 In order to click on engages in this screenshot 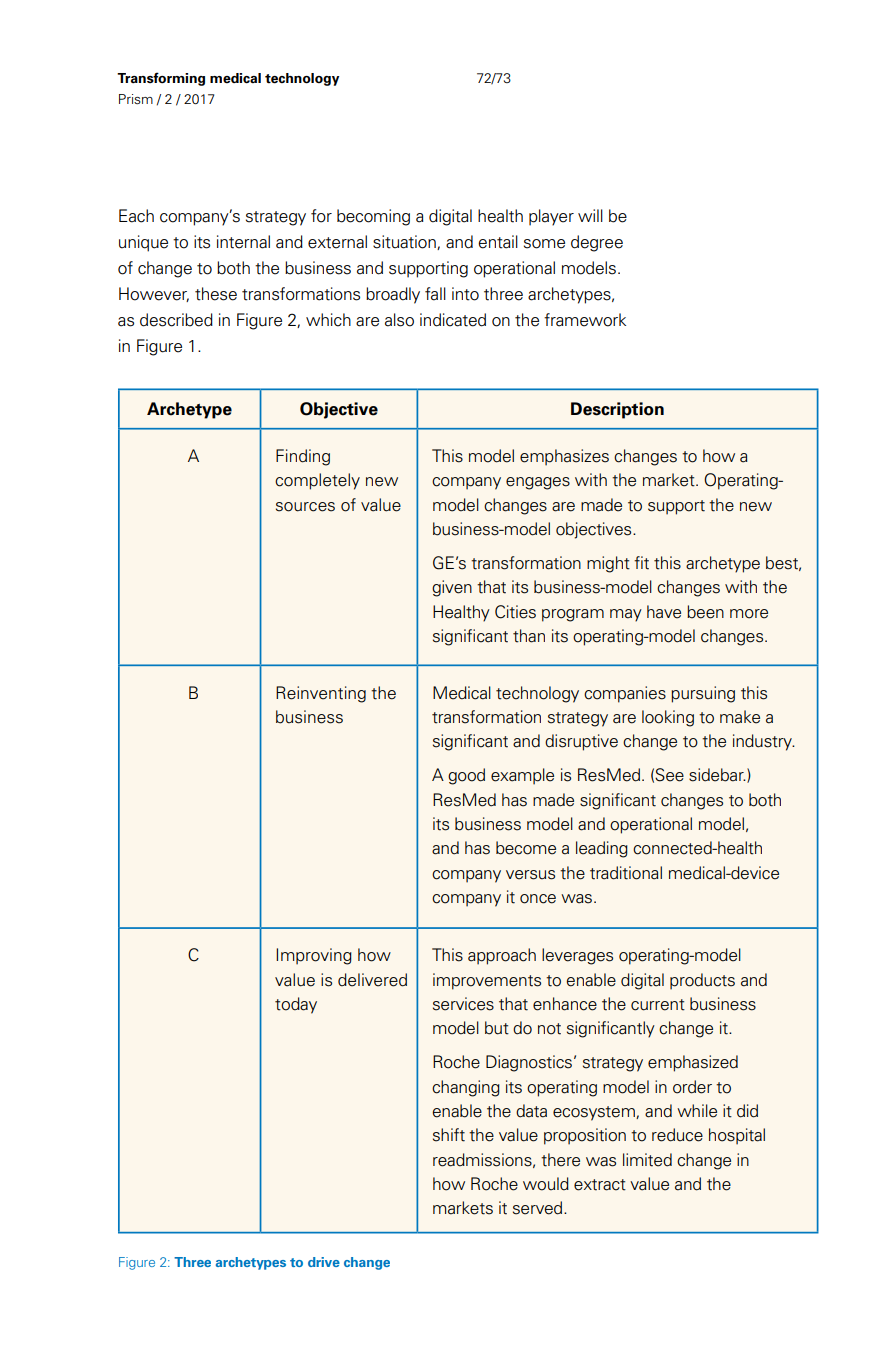, I will do `click(538, 483)`.
